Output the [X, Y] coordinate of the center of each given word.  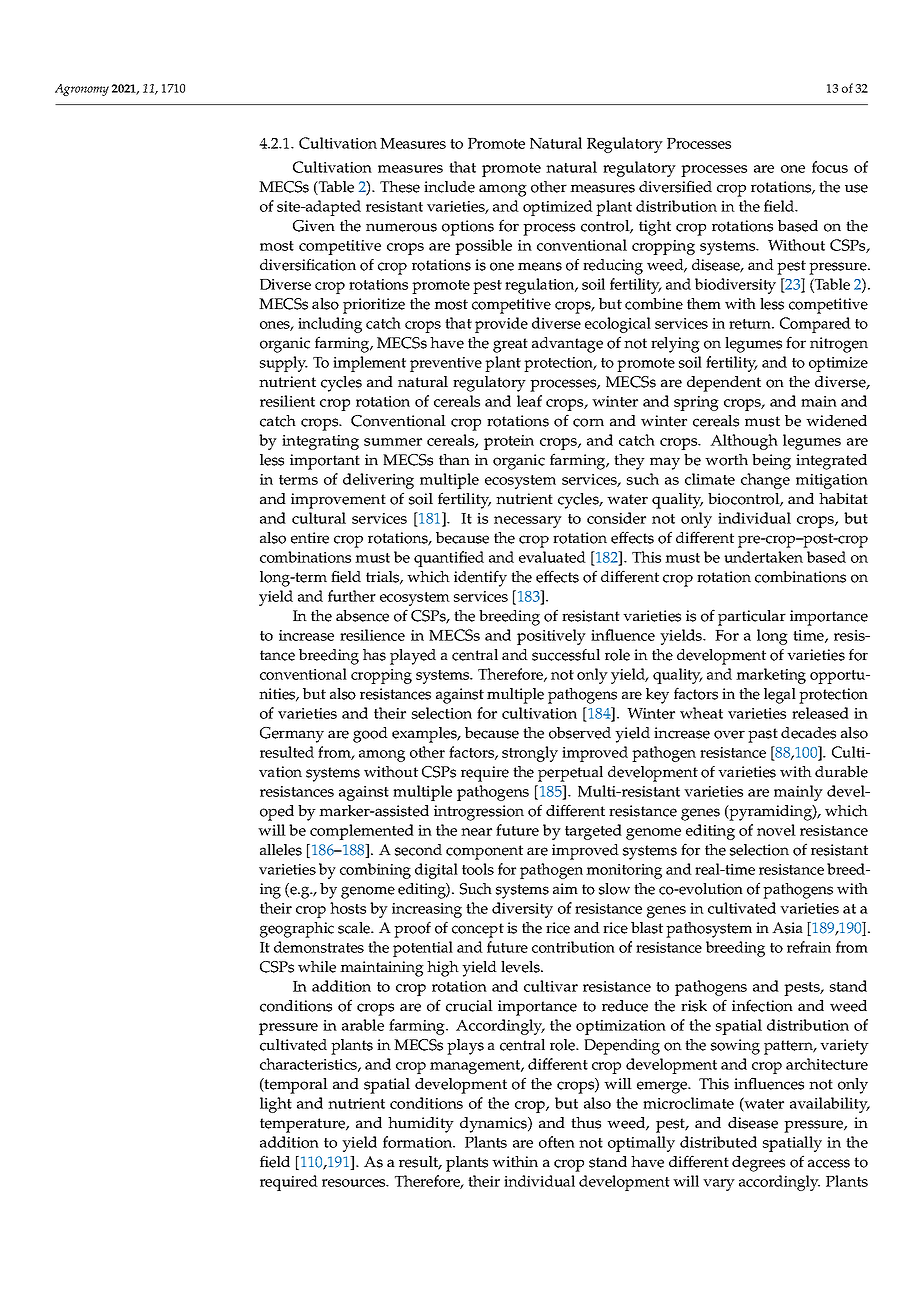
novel [776, 830]
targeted [593, 832]
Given [314, 226]
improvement [338, 501]
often [557, 1142]
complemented [362, 832]
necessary [528, 522]
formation [419, 1142]
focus [830, 167]
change [765, 481]
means [540, 266]
